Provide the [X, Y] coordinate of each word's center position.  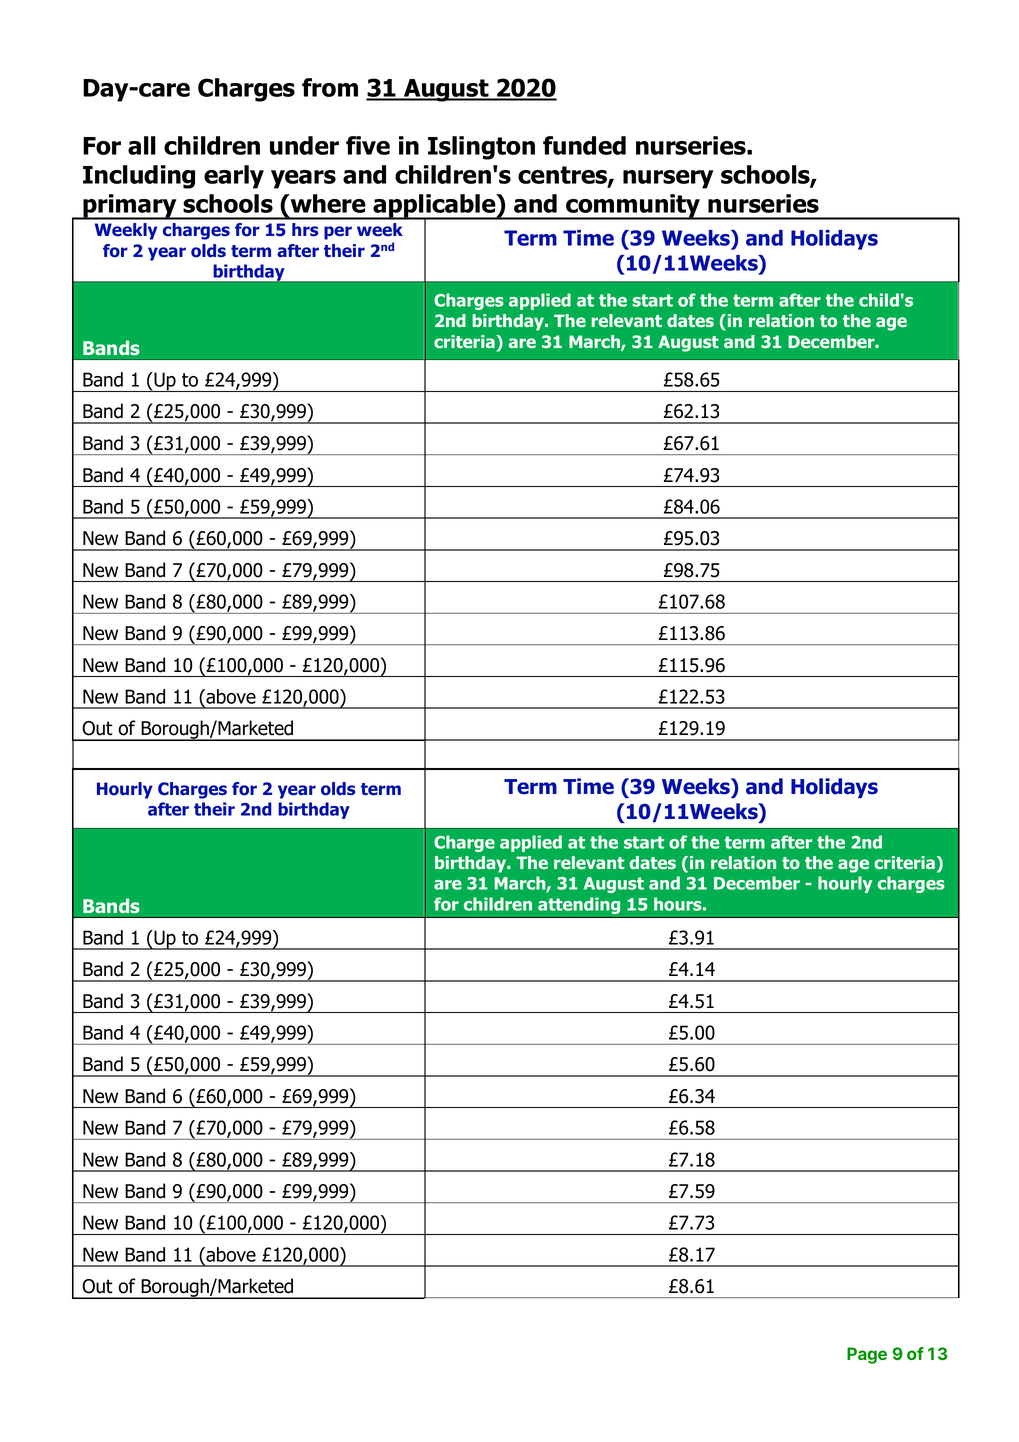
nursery [668, 179]
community [633, 207]
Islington [481, 148]
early [234, 177]
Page [867, 1355]
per [338, 233]
